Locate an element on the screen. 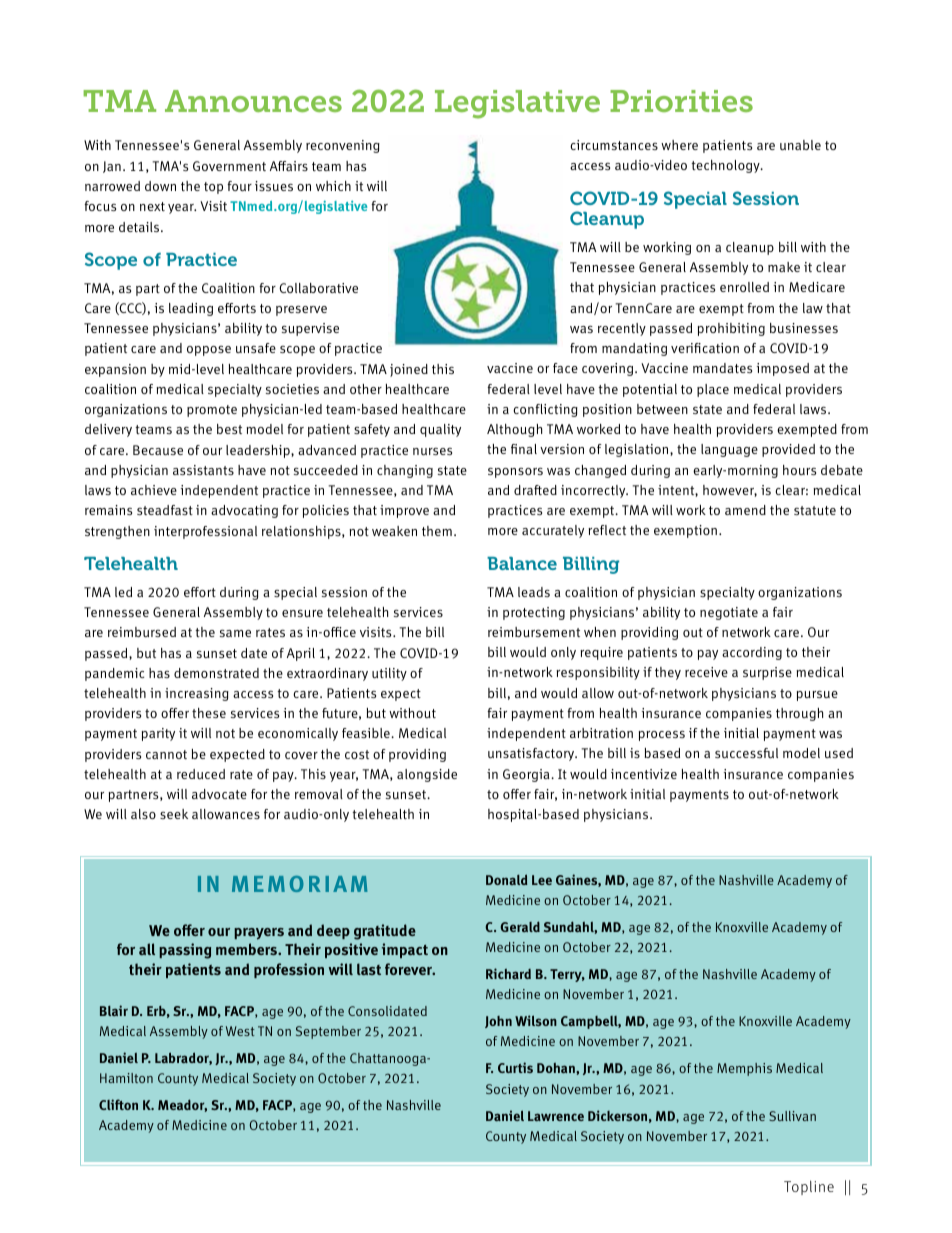 This screenshot has width=952, height=1233. assistants is located at coordinates (203, 470).
